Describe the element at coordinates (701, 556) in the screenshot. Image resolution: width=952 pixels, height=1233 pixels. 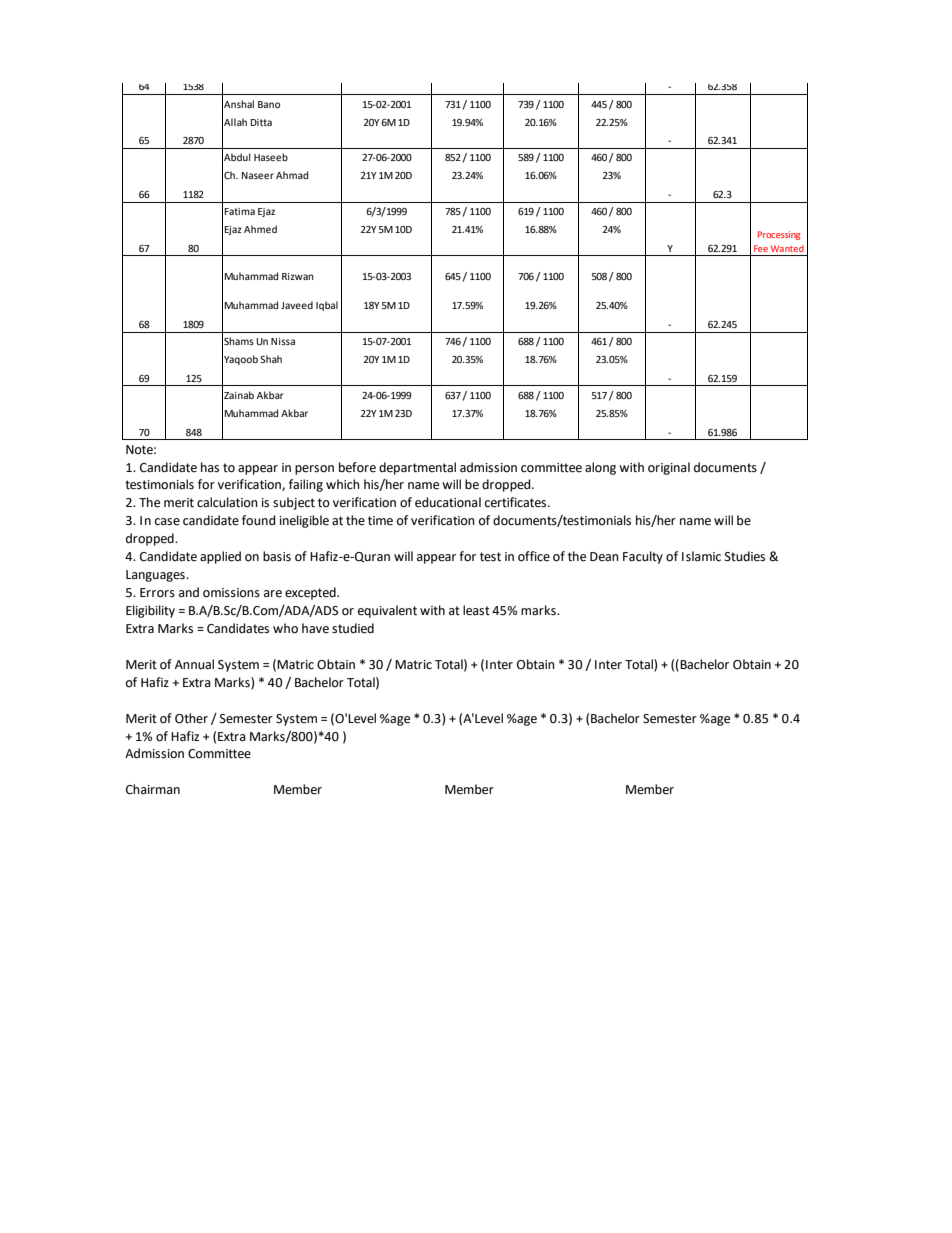
I see `Islamic` at that location.
